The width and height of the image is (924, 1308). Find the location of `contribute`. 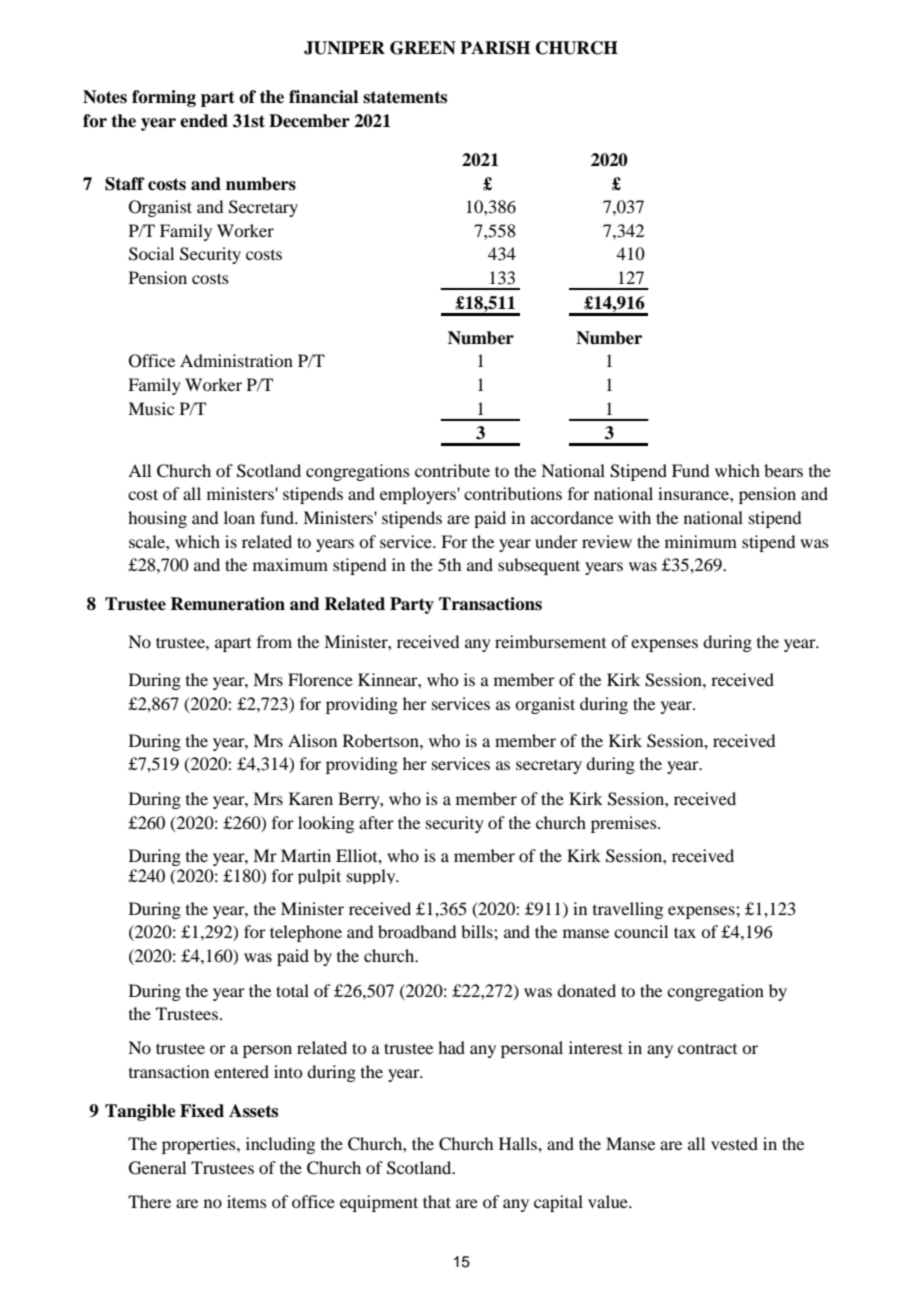

contribute is located at coordinates (452, 470).
